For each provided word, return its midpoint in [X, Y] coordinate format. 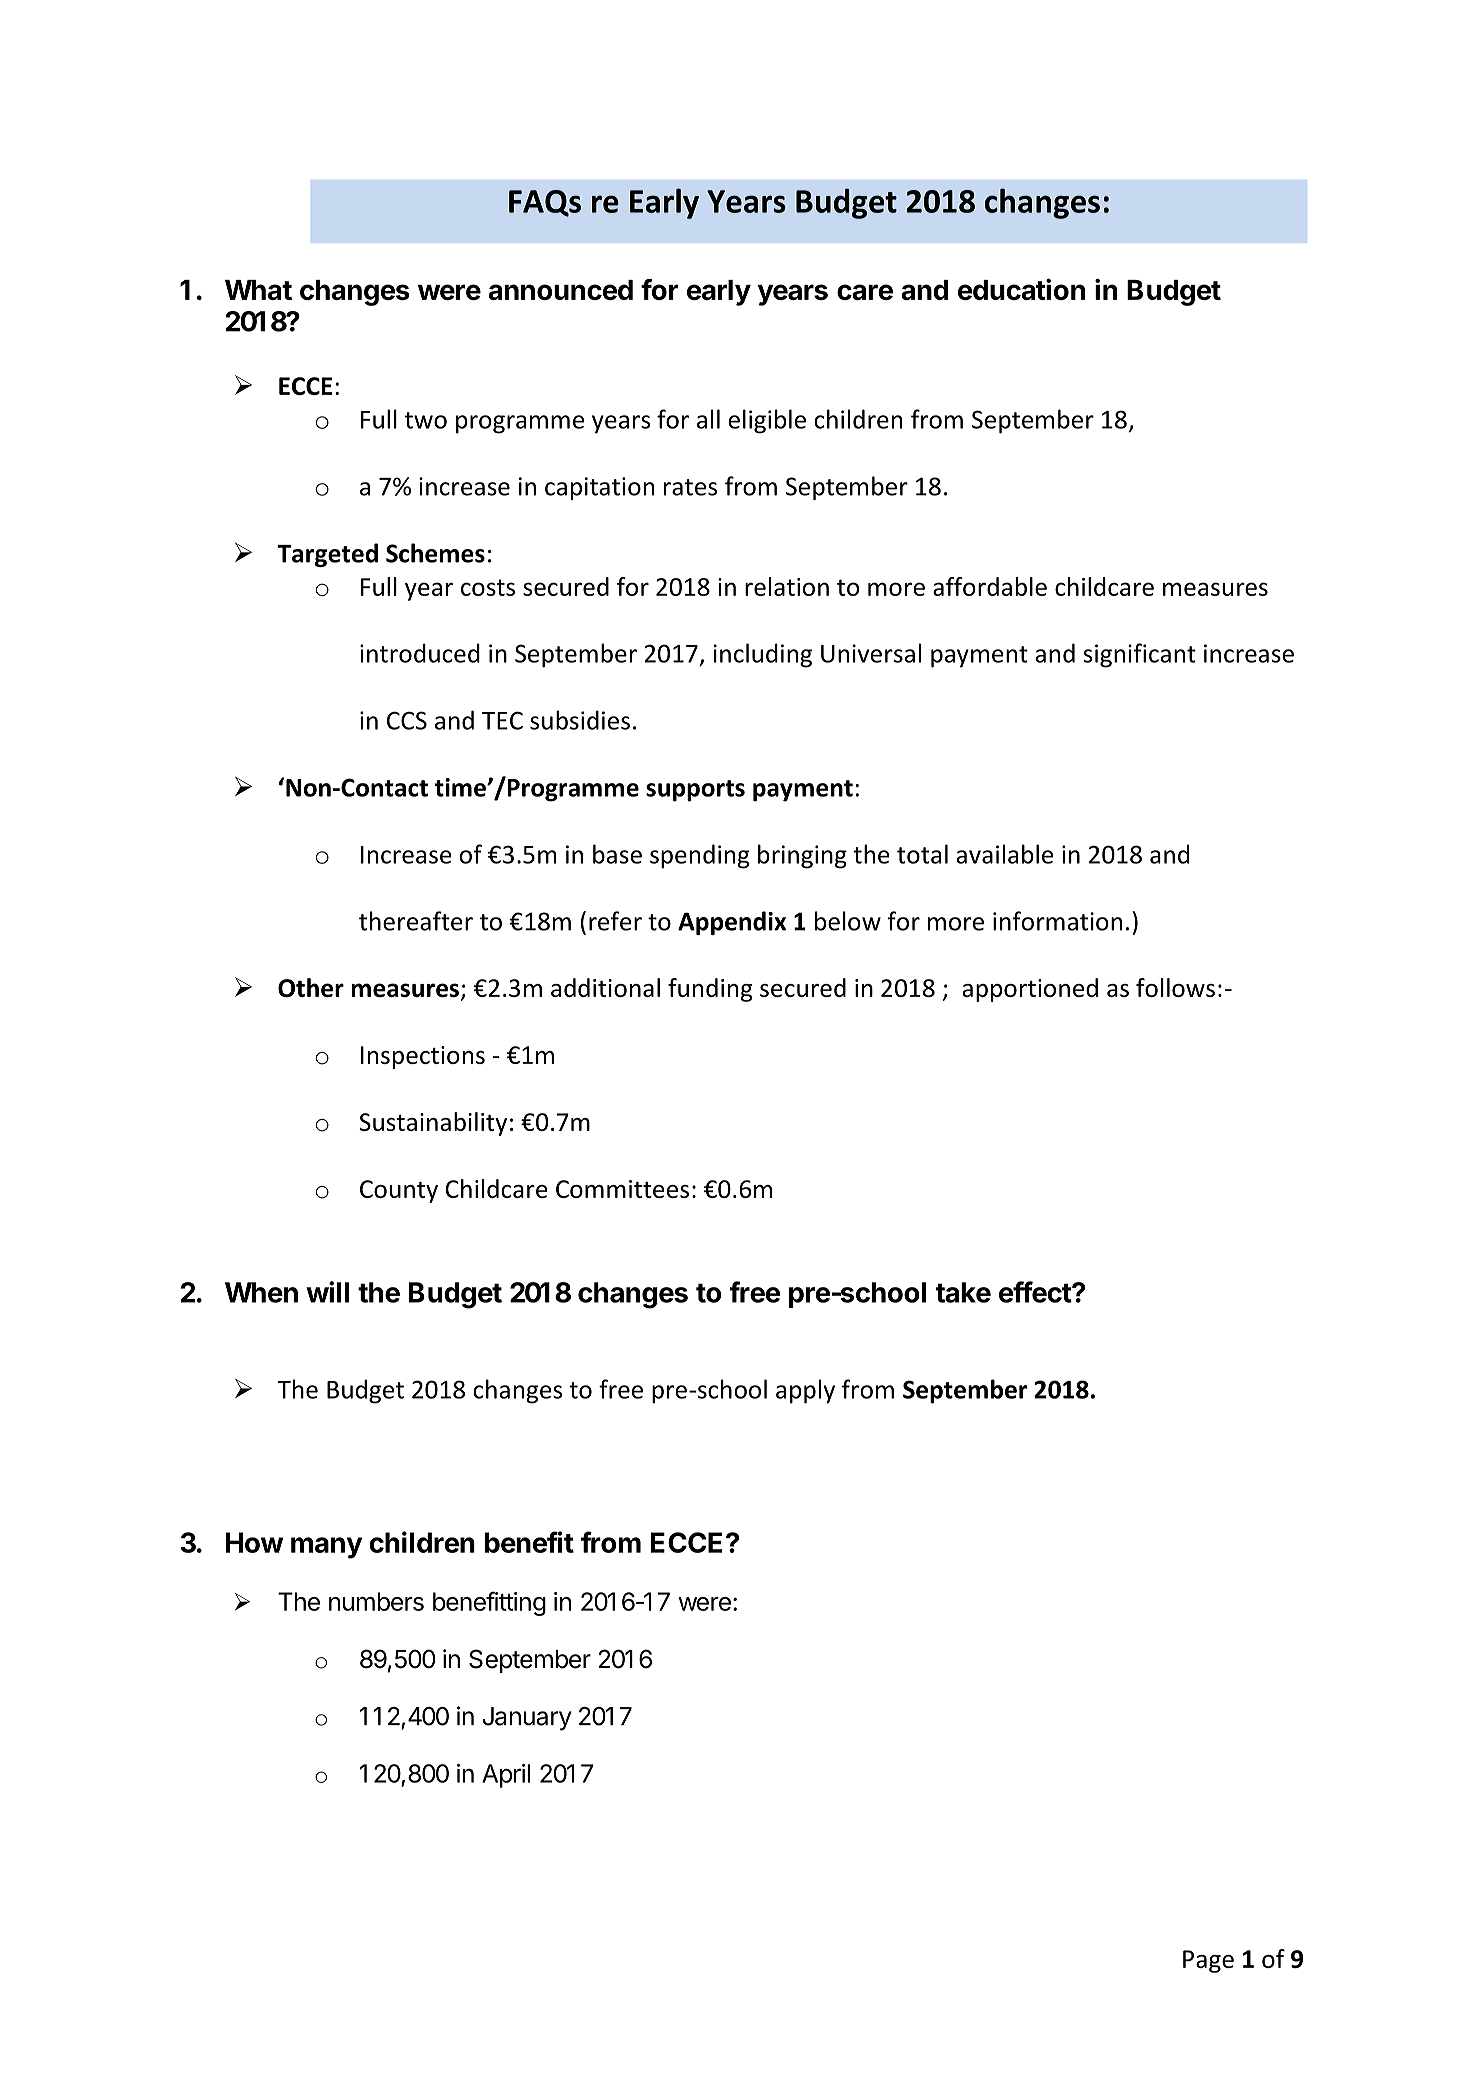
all [708, 419]
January [527, 1719]
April [506, 1776]
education [1021, 289]
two [426, 420]
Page [1208, 1961]
